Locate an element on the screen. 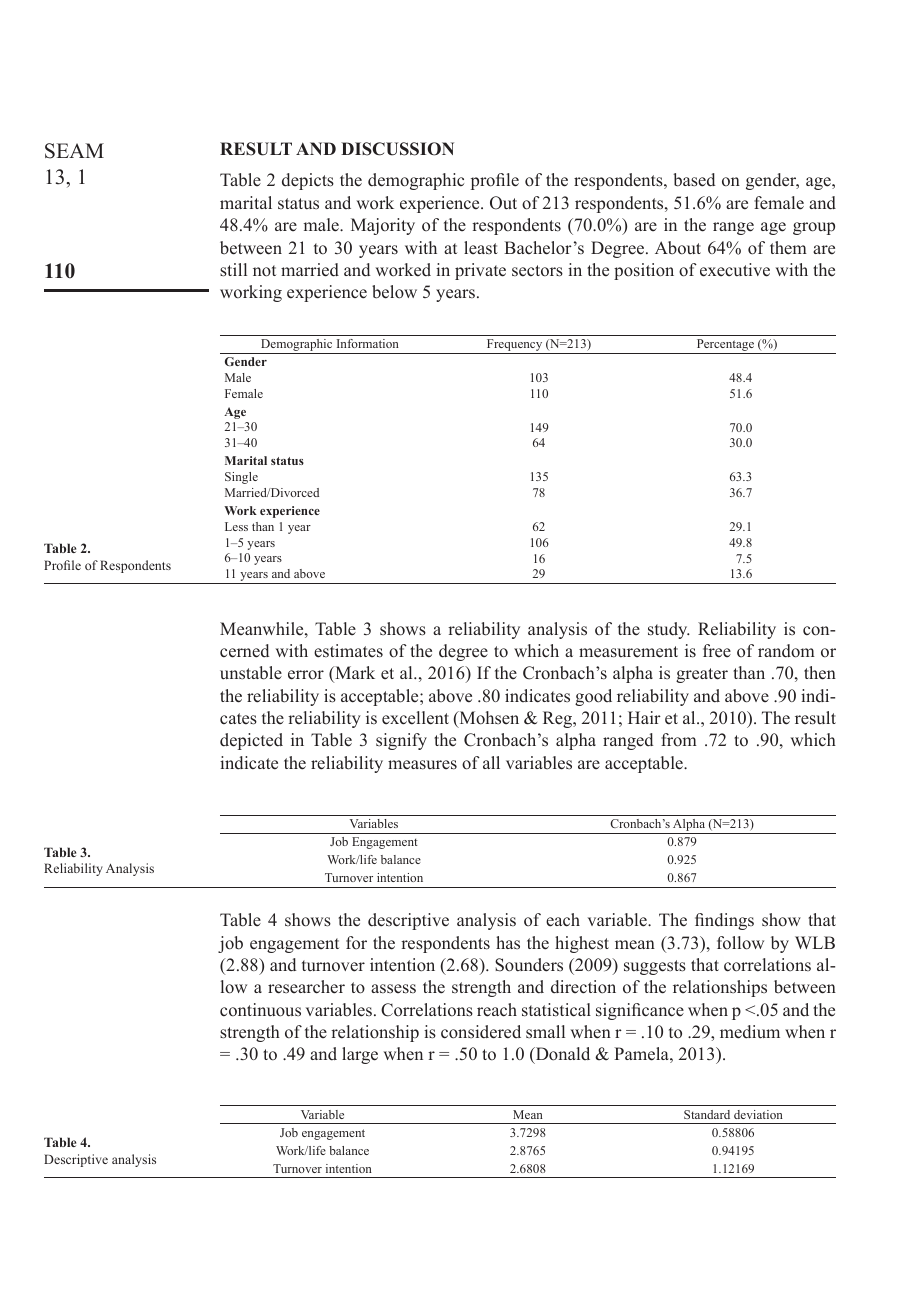 Image resolution: width=924 pixels, height=1308 pixels. SEAM is located at coordinates (74, 151).
